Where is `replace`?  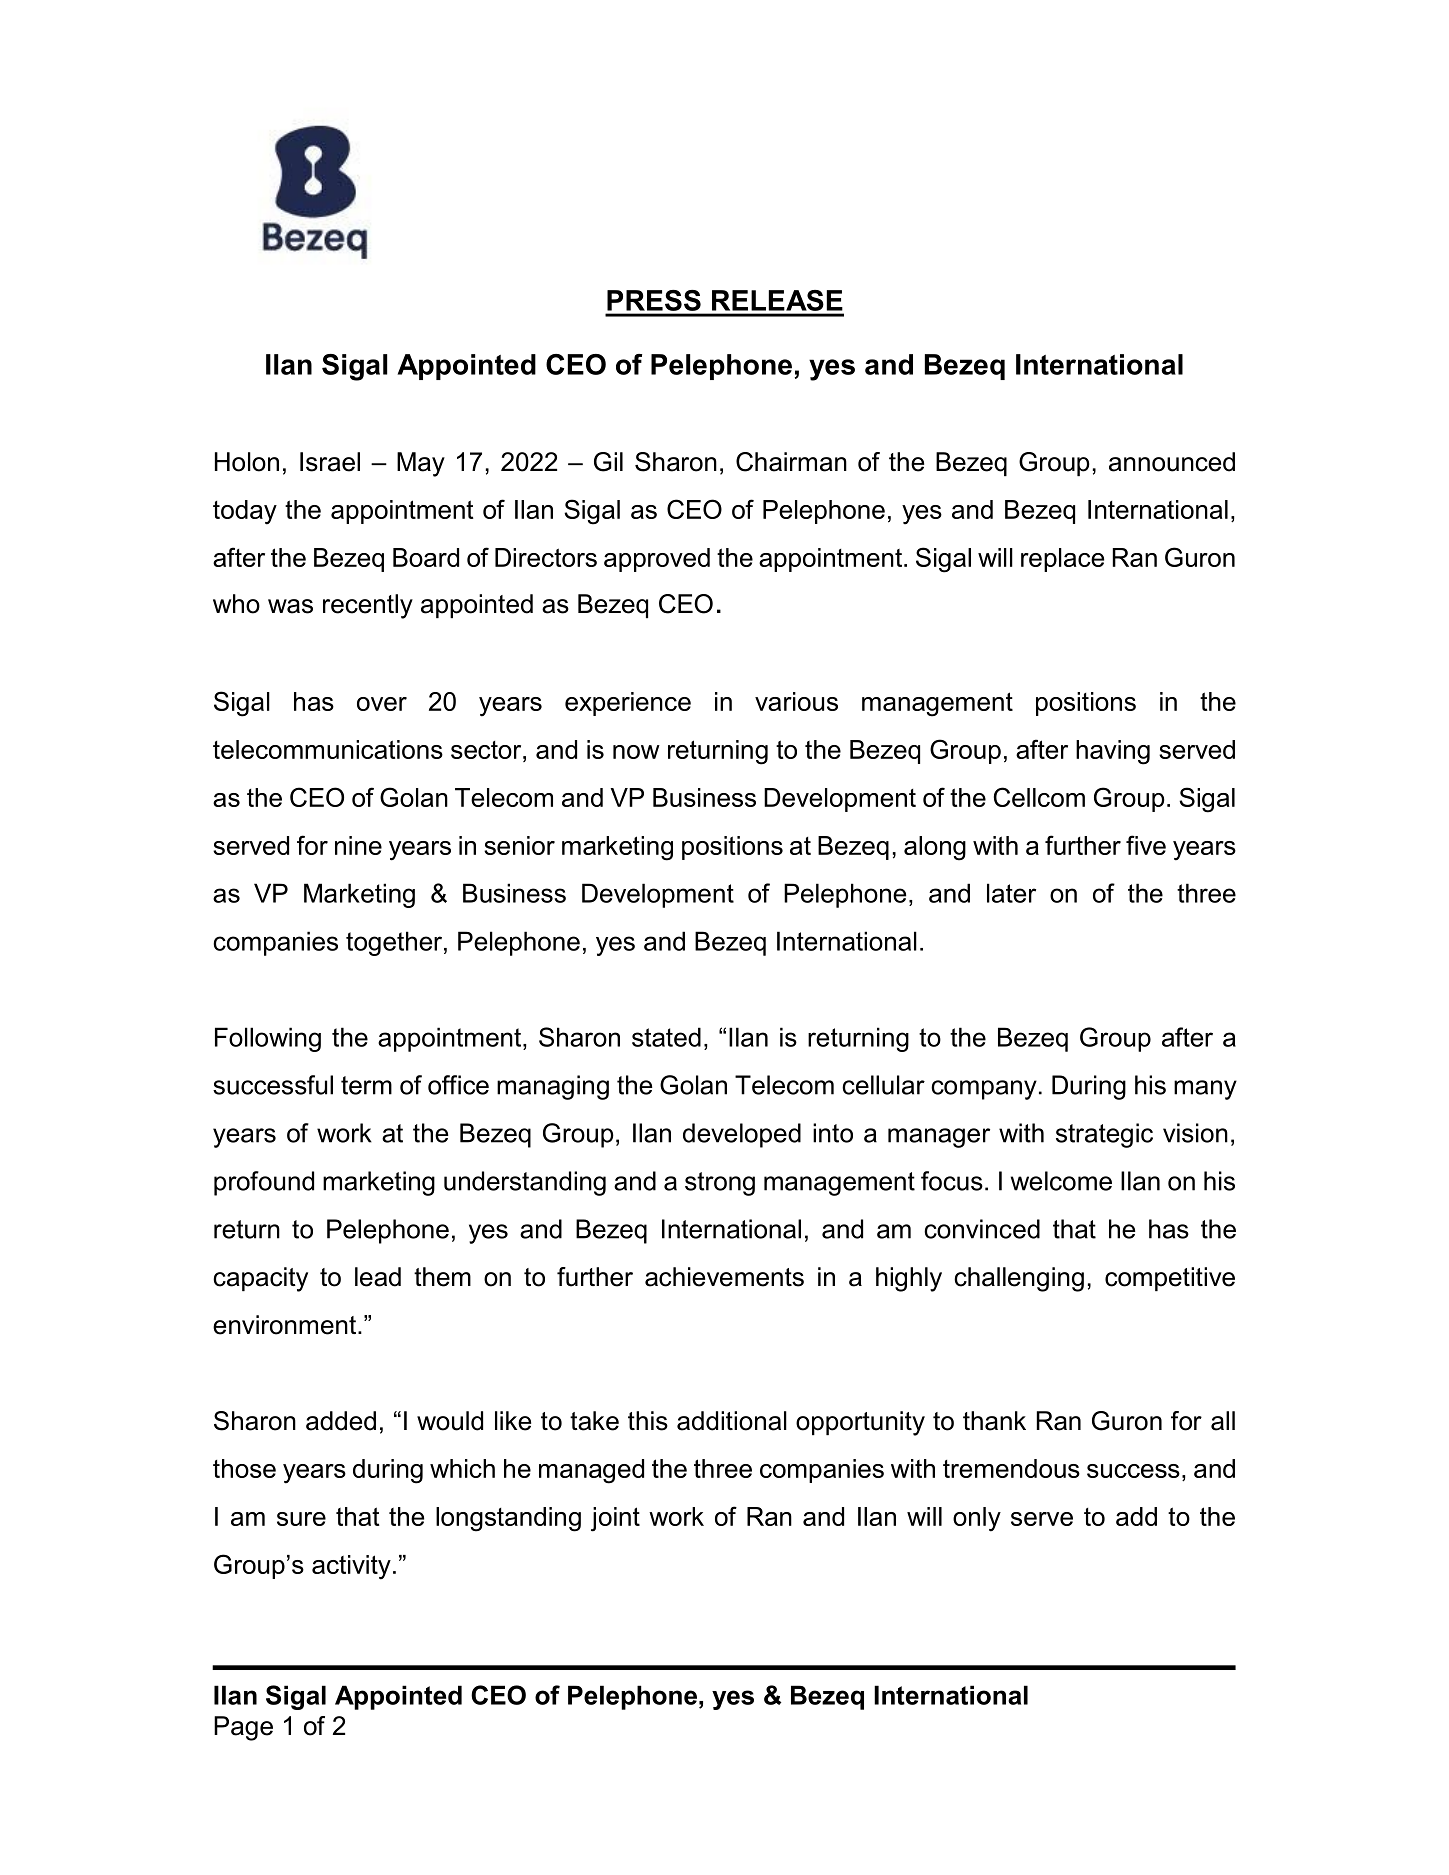
replace is located at coordinates (1062, 560).
